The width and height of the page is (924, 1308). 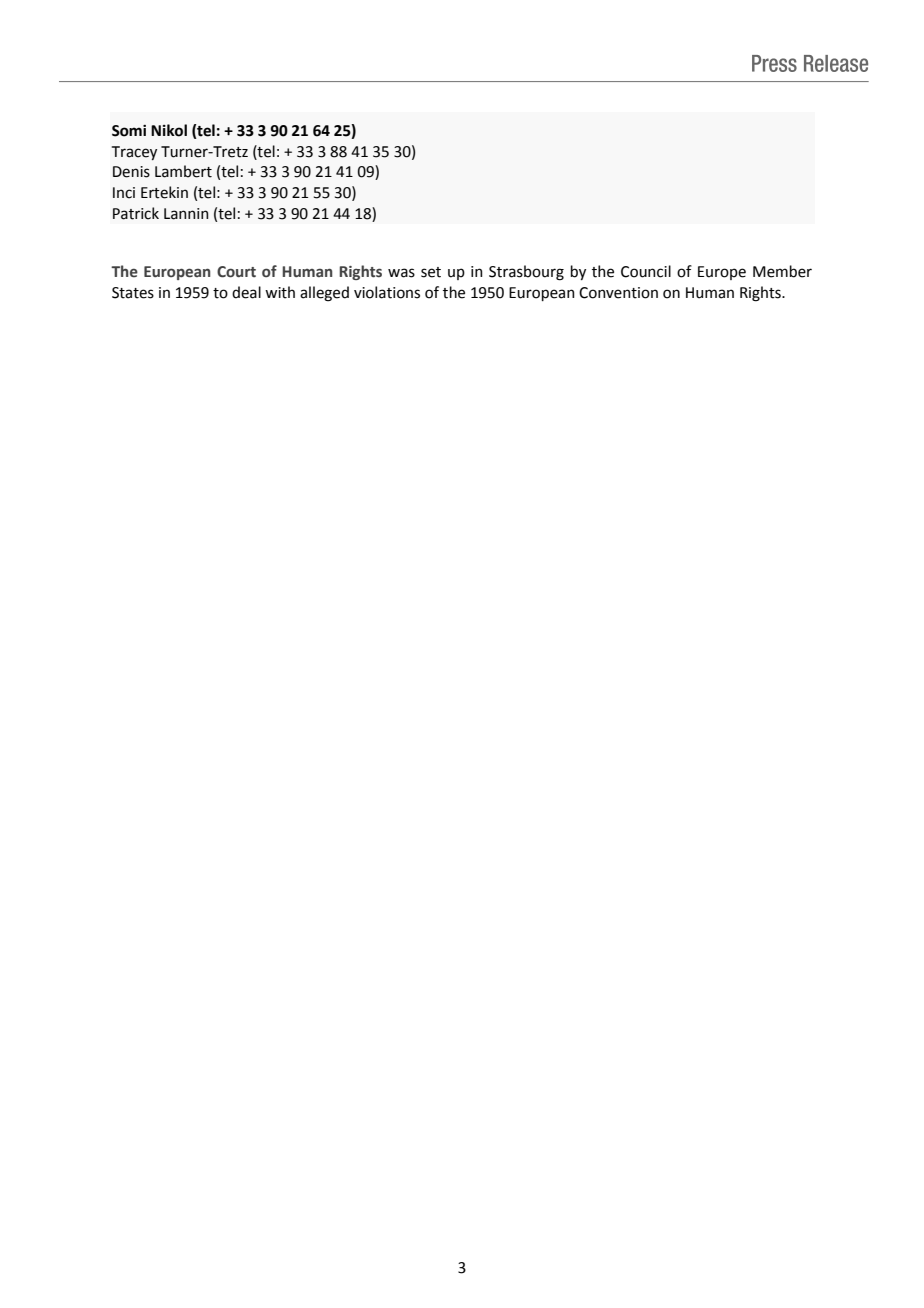 What do you see at coordinates (131, 172) in the page?
I see `Denis` at bounding box center [131, 172].
